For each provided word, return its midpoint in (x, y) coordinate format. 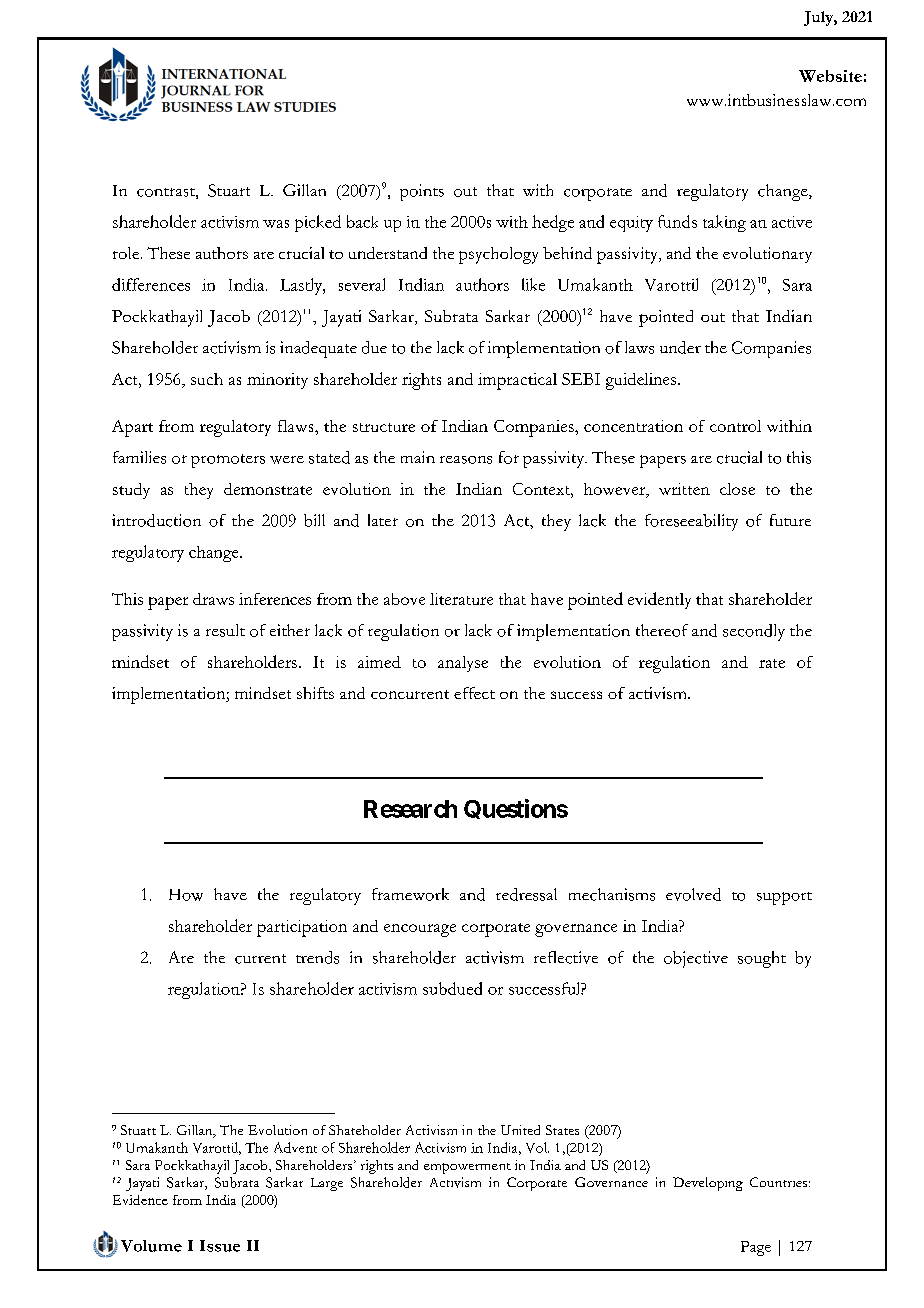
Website (830, 76)
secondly (754, 632)
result (225, 630)
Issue (220, 1246)
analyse (463, 664)
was (276, 224)
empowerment (467, 1168)
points (422, 192)
